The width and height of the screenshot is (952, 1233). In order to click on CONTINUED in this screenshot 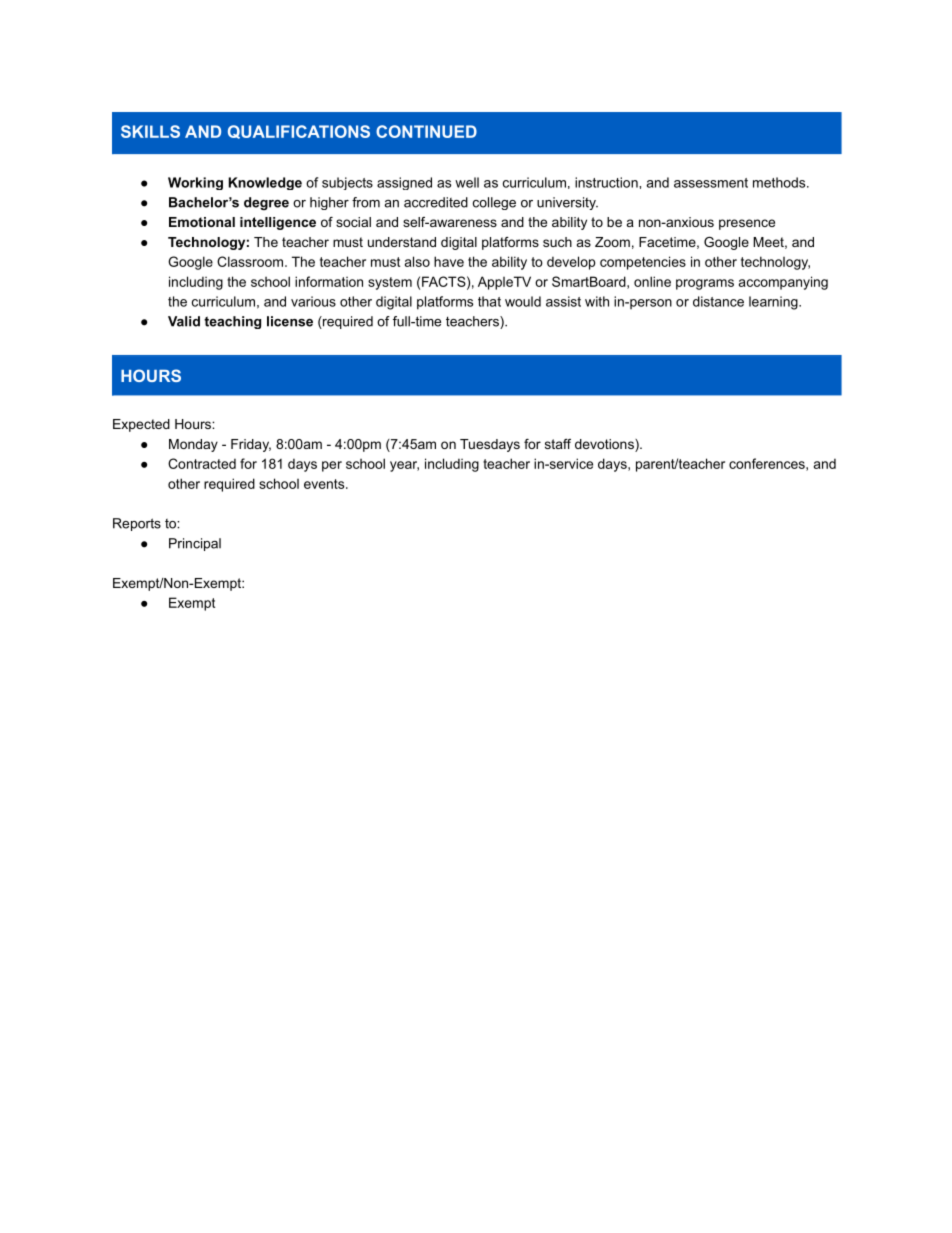, I will do `click(426, 131)`.
